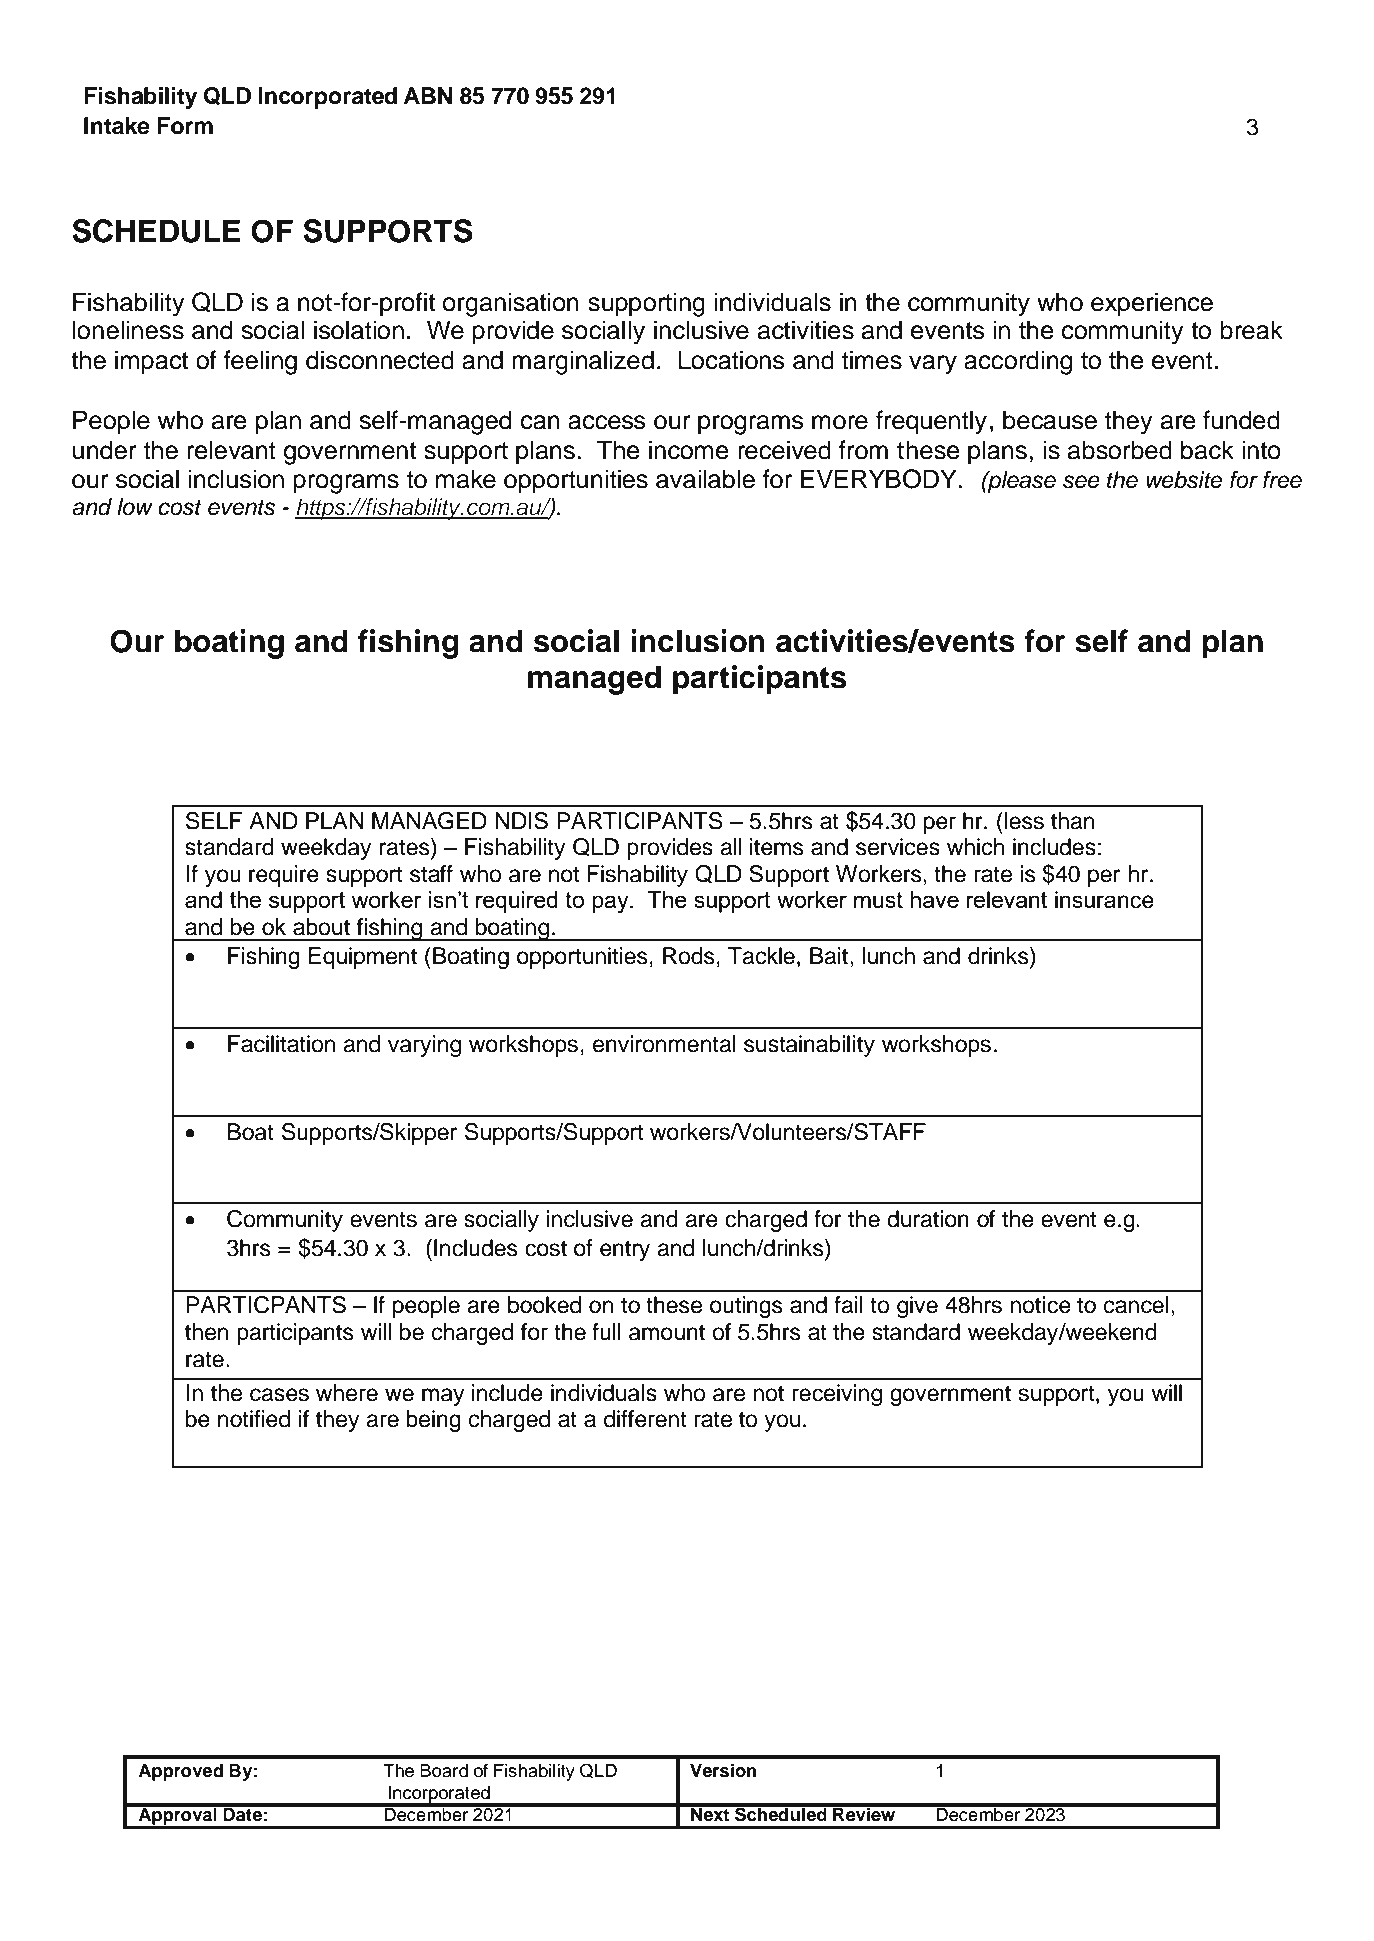  What do you see at coordinates (321, 927) in the screenshot?
I see `about` at bounding box center [321, 927].
